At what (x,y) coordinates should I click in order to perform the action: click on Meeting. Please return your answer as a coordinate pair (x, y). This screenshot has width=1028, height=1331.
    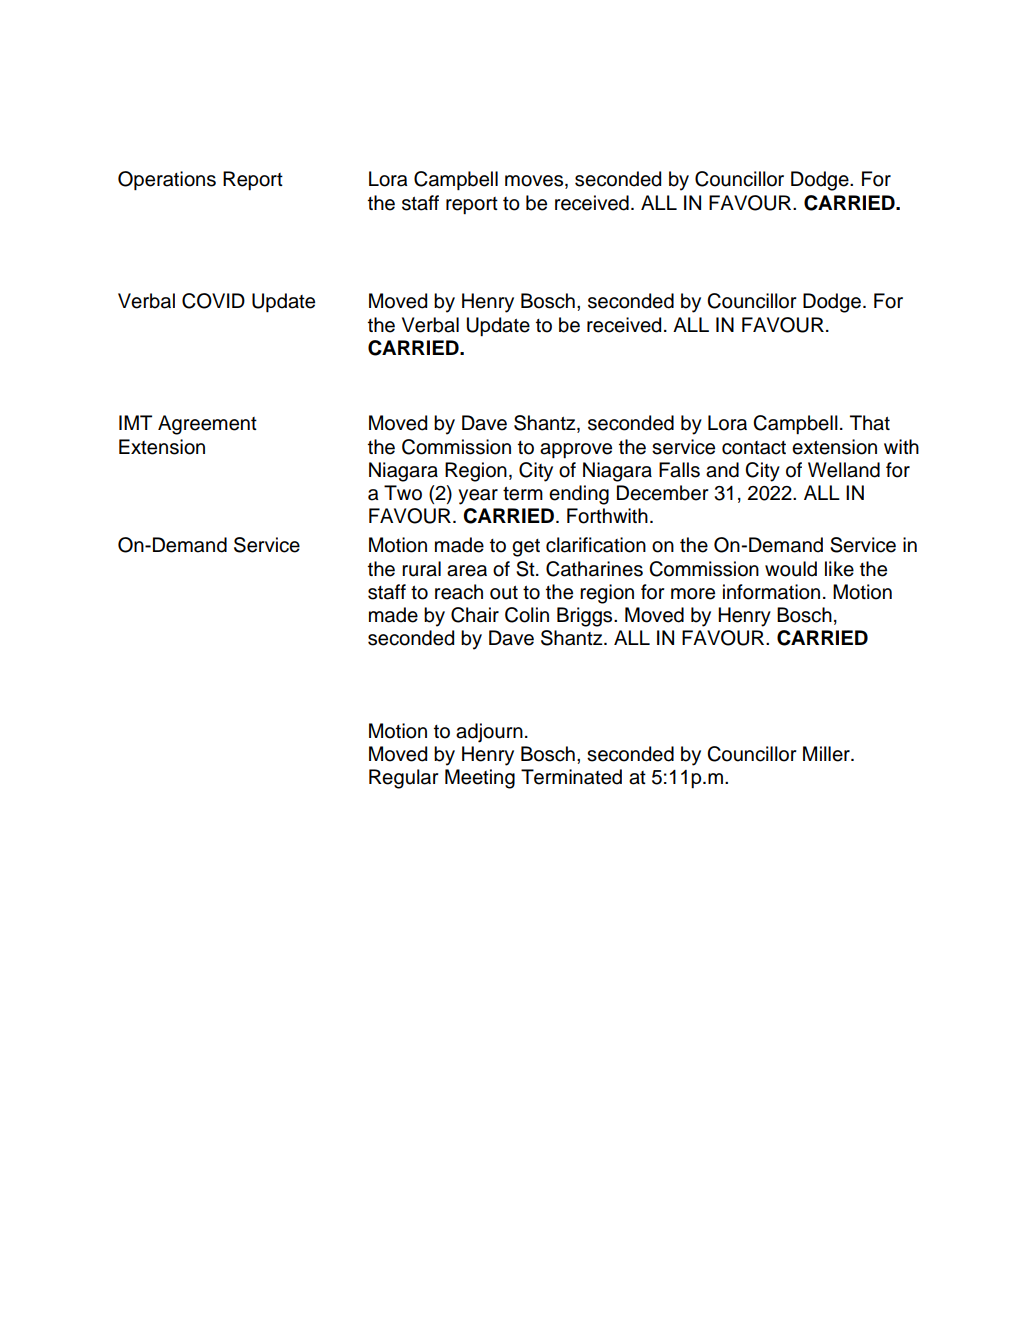
    Looking at the image, I should click on (480, 779).
